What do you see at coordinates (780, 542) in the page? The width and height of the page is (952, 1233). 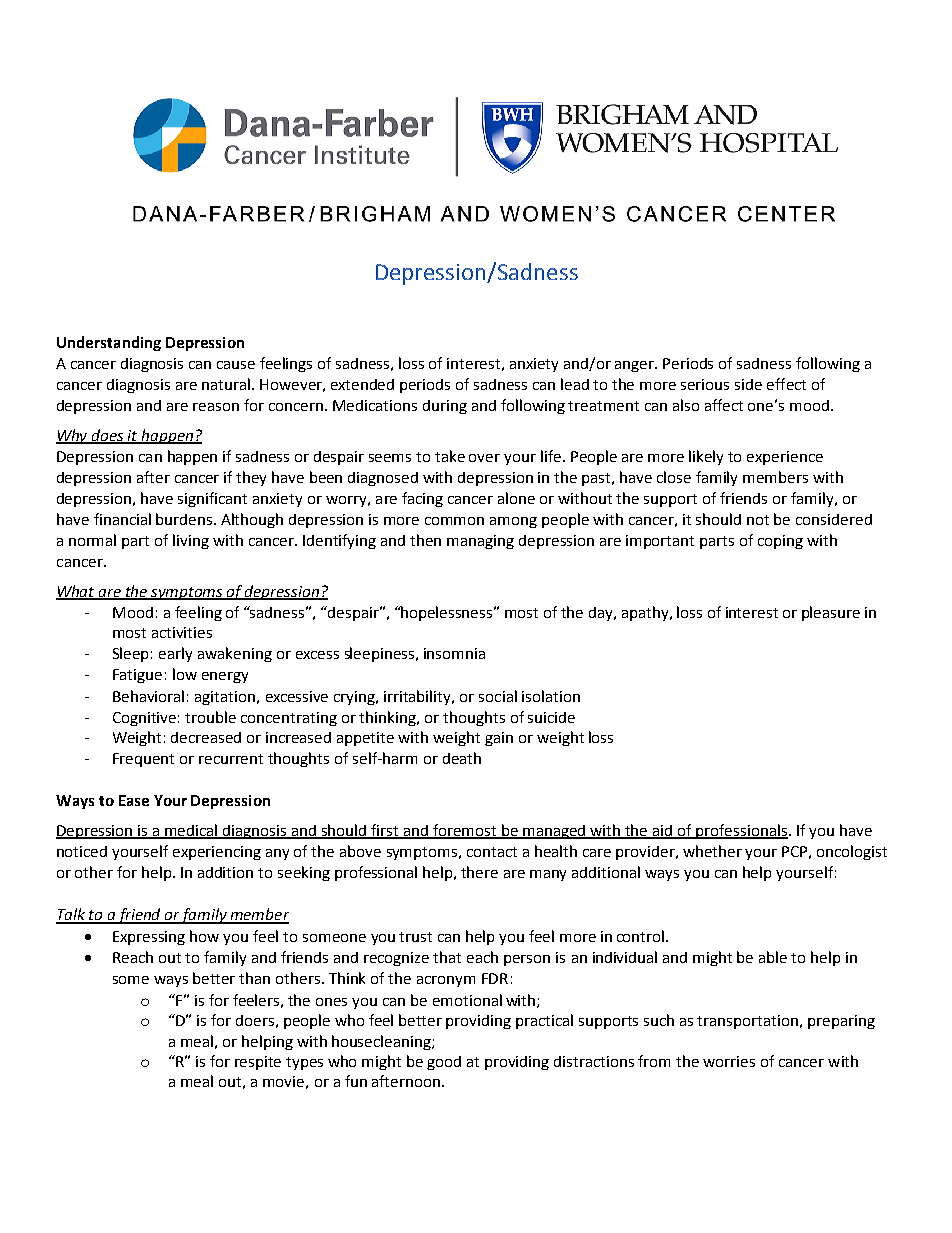 I see `coping` at bounding box center [780, 542].
